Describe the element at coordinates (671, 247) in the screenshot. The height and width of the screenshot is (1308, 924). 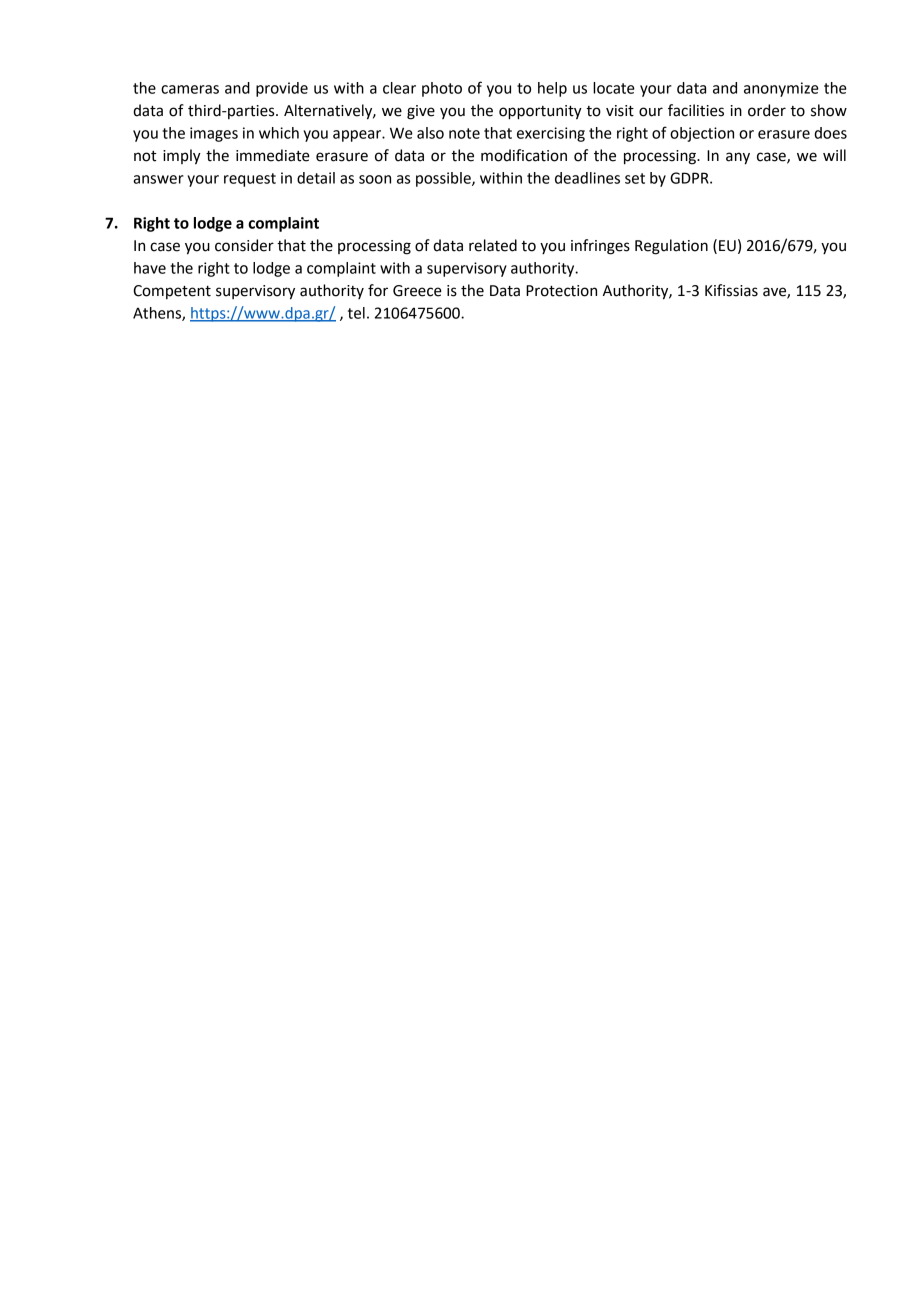
I see `Regulation` at that location.
